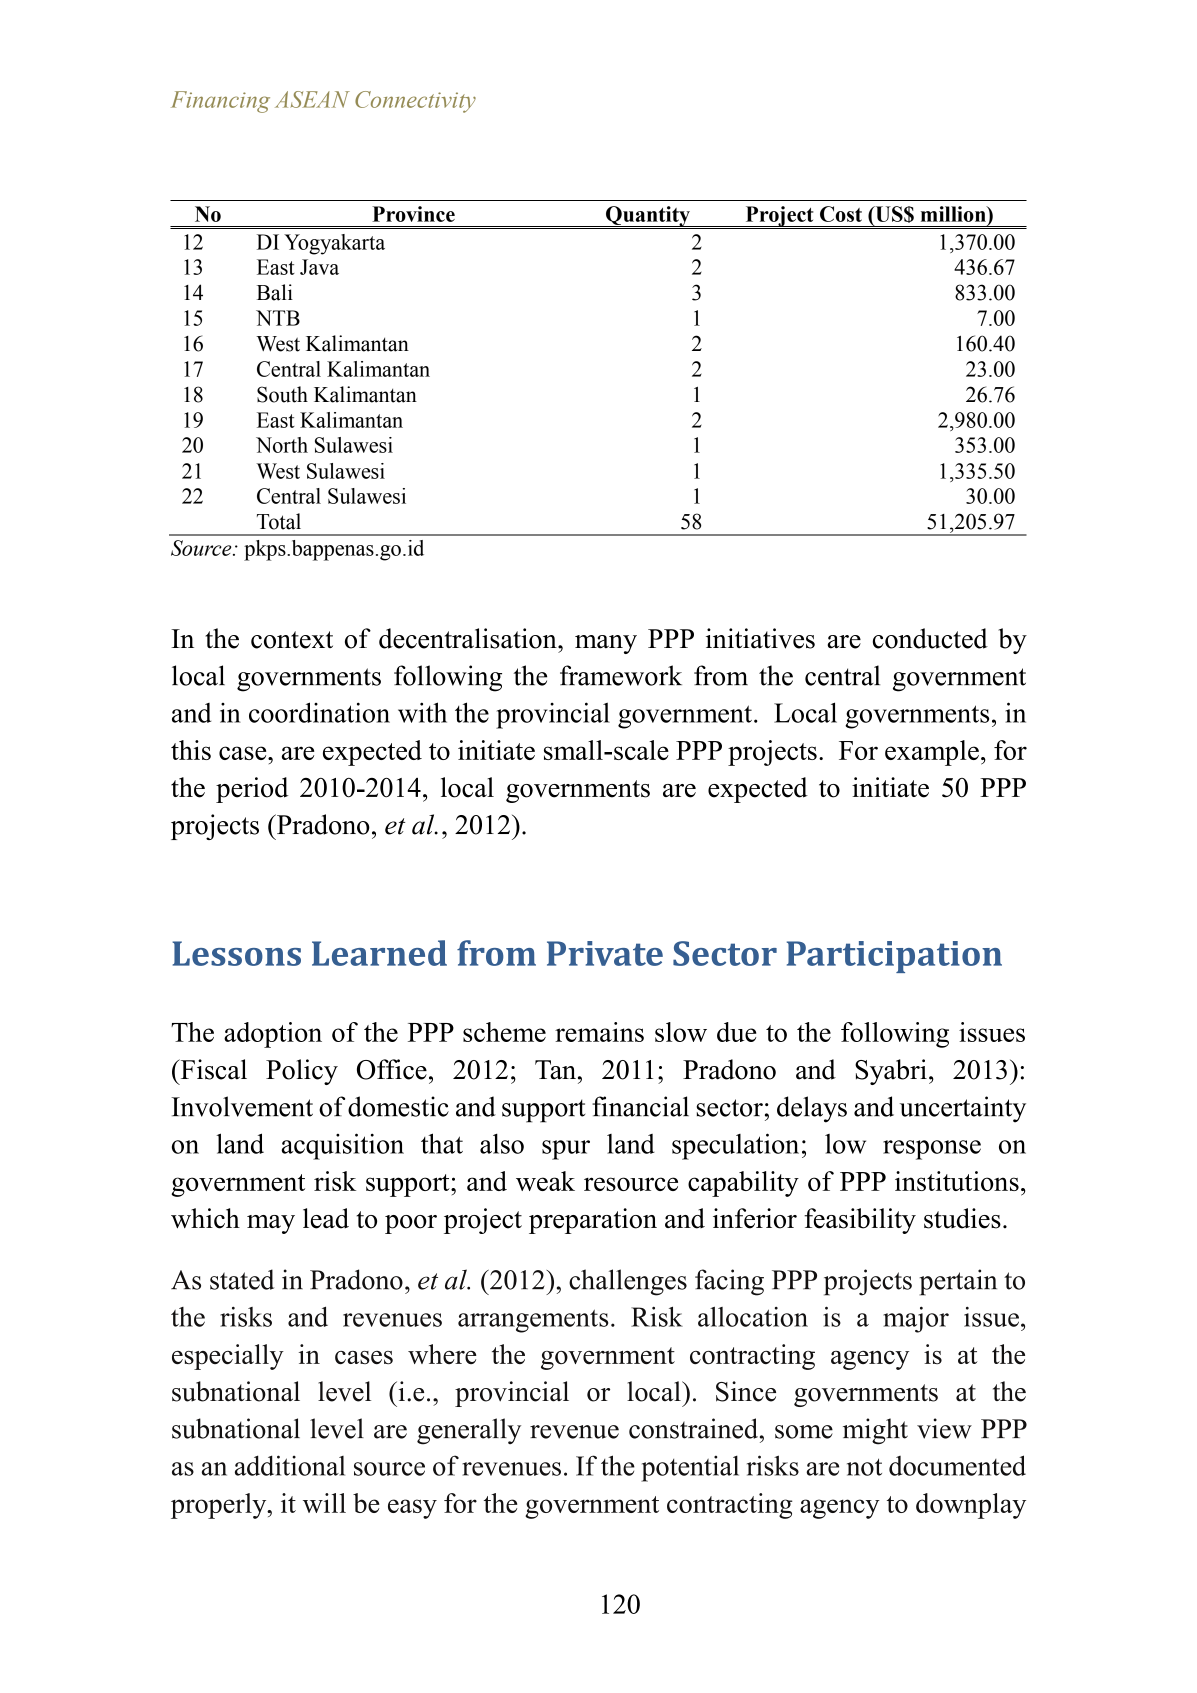 The height and width of the document is (1693, 1197). I want to click on North, so click(282, 445).
